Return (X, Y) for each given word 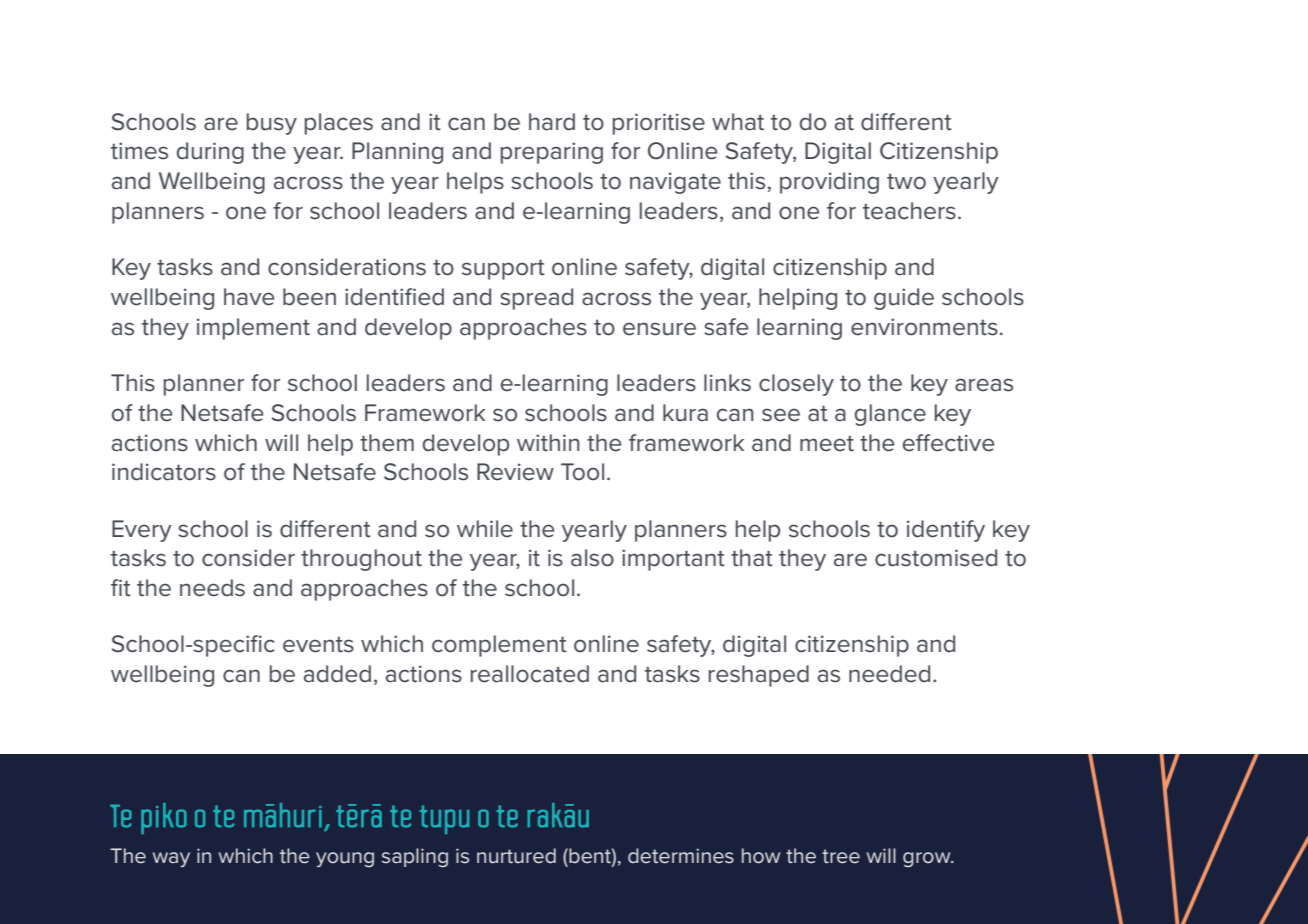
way (171, 859)
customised (936, 558)
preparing (552, 153)
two (906, 181)
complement (499, 646)
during (210, 153)
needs (212, 588)
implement (253, 329)
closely (796, 385)
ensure (659, 329)
